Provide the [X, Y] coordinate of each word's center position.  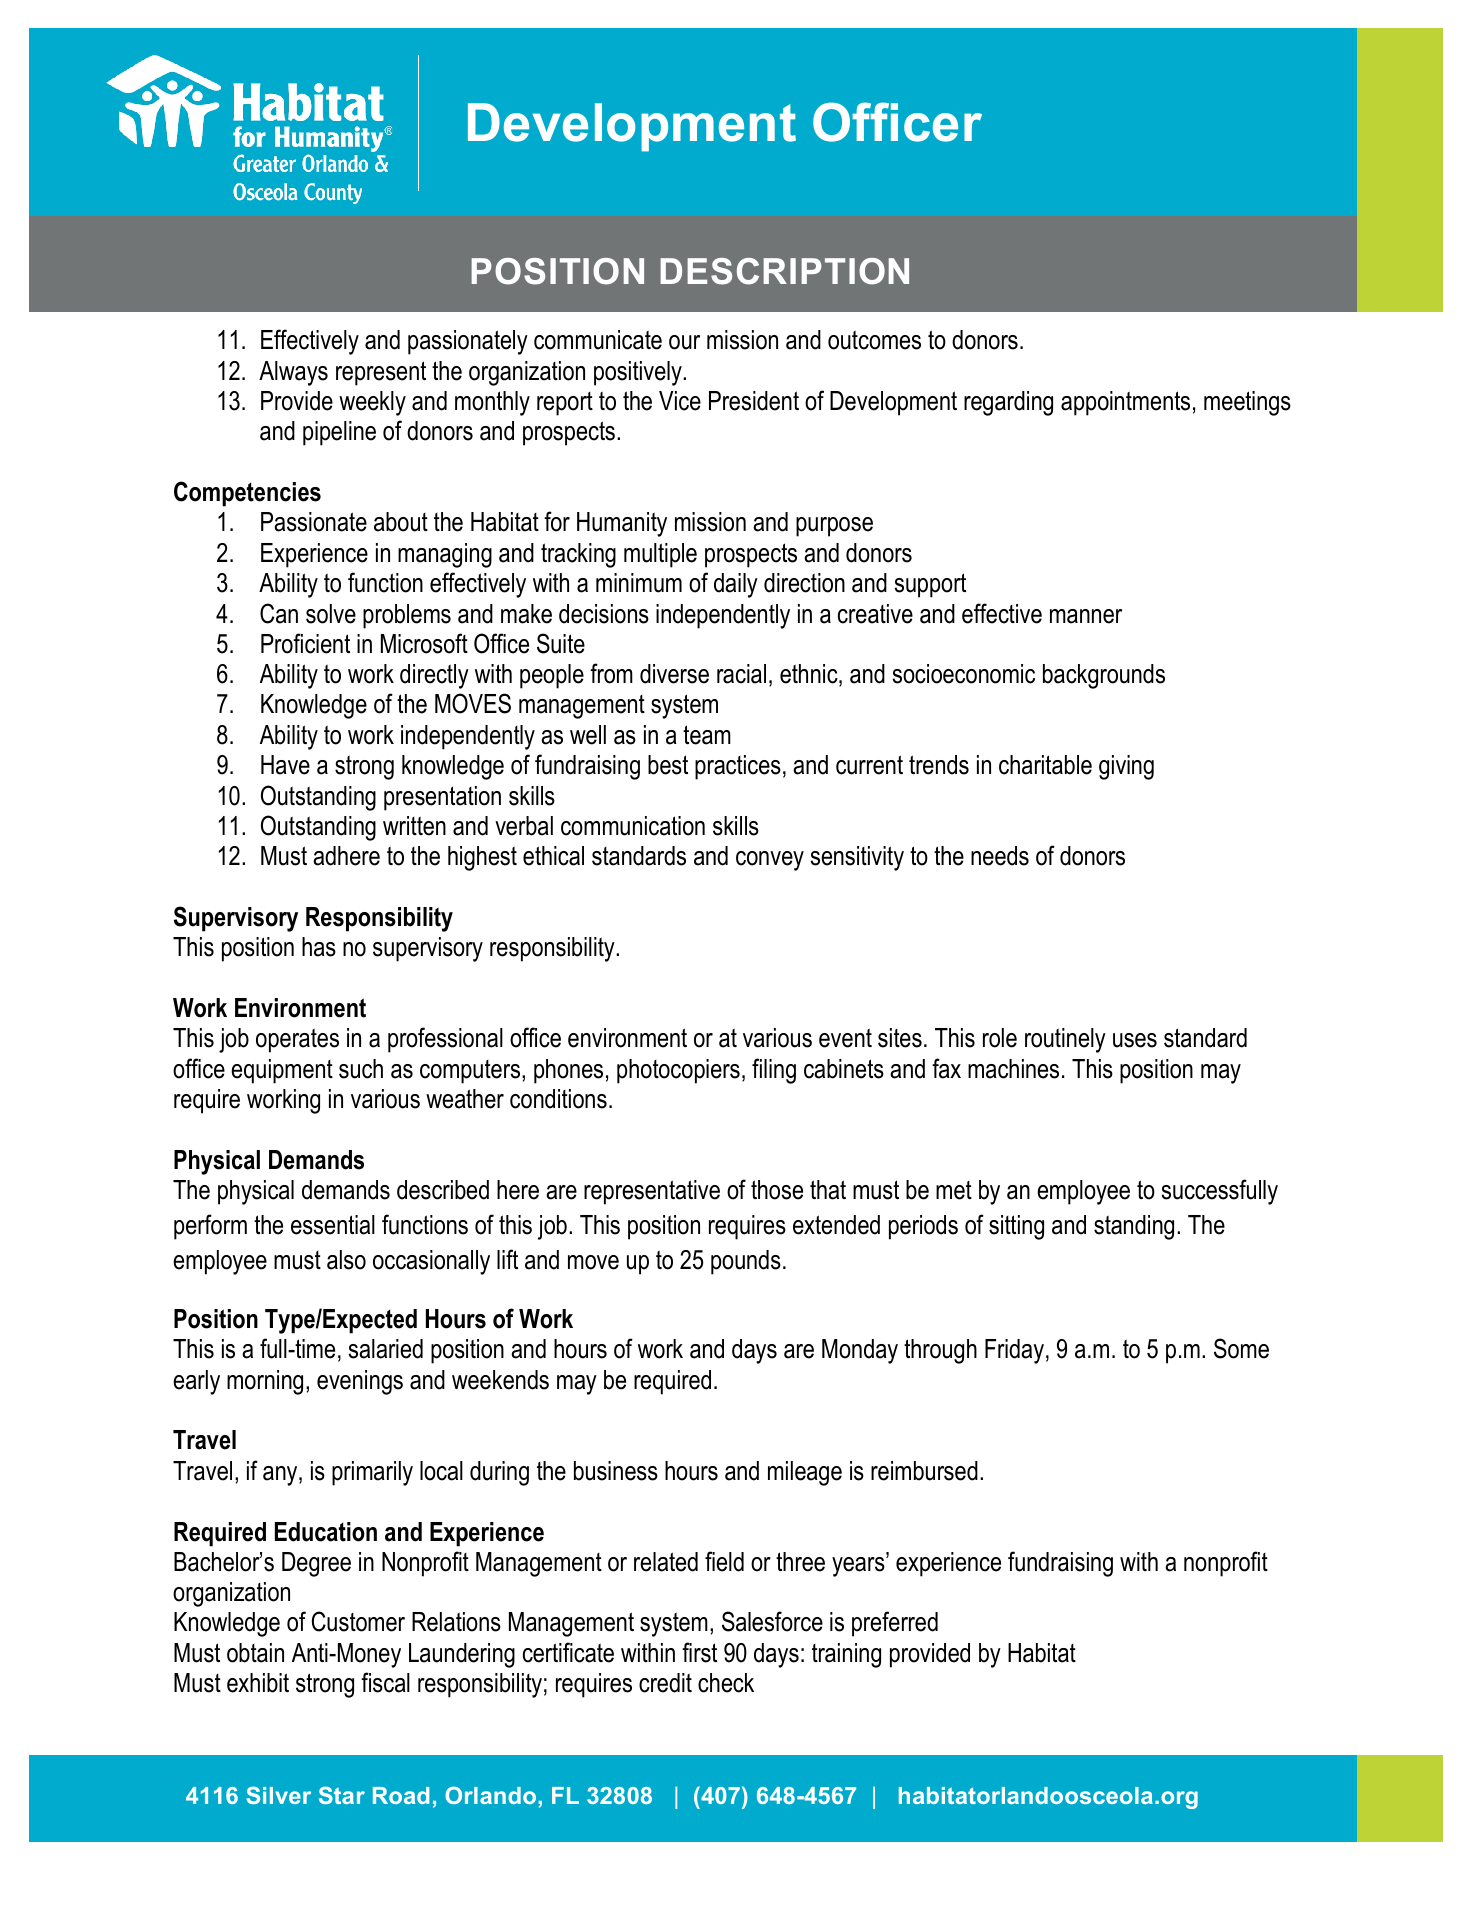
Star [342, 1795]
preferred [895, 1624]
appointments [1125, 403]
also [346, 1260]
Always [293, 373]
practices [738, 767]
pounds [746, 1262]
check [726, 1683]
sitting [1016, 1227]
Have [285, 765]
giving [1126, 767]
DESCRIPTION [784, 271]
